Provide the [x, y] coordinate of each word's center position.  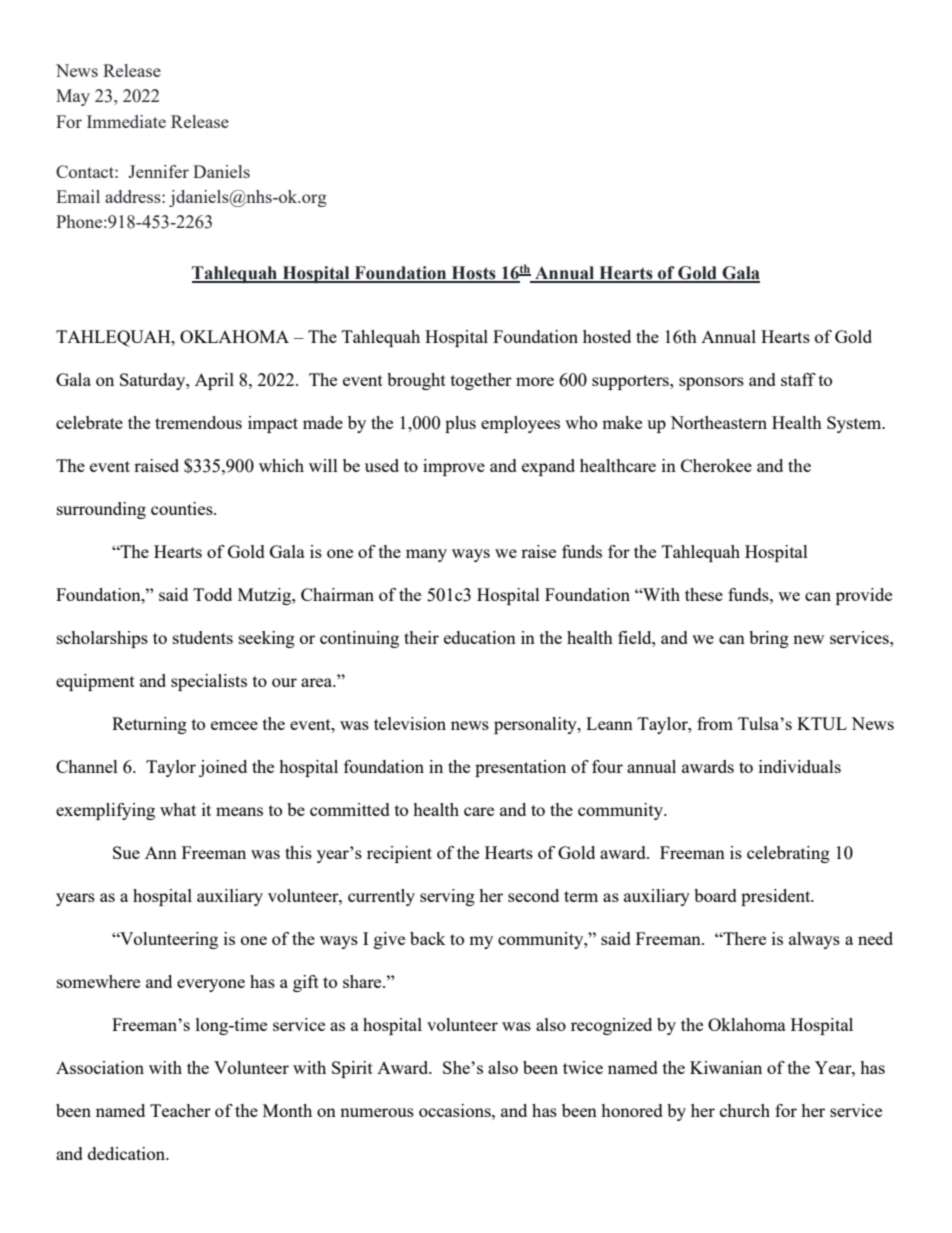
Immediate [126, 121]
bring [769, 639]
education [480, 637]
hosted [607, 336]
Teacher [180, 1110]
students [203, 637]
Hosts [473, 274]
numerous [377, 1112]
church [745, 1110]
